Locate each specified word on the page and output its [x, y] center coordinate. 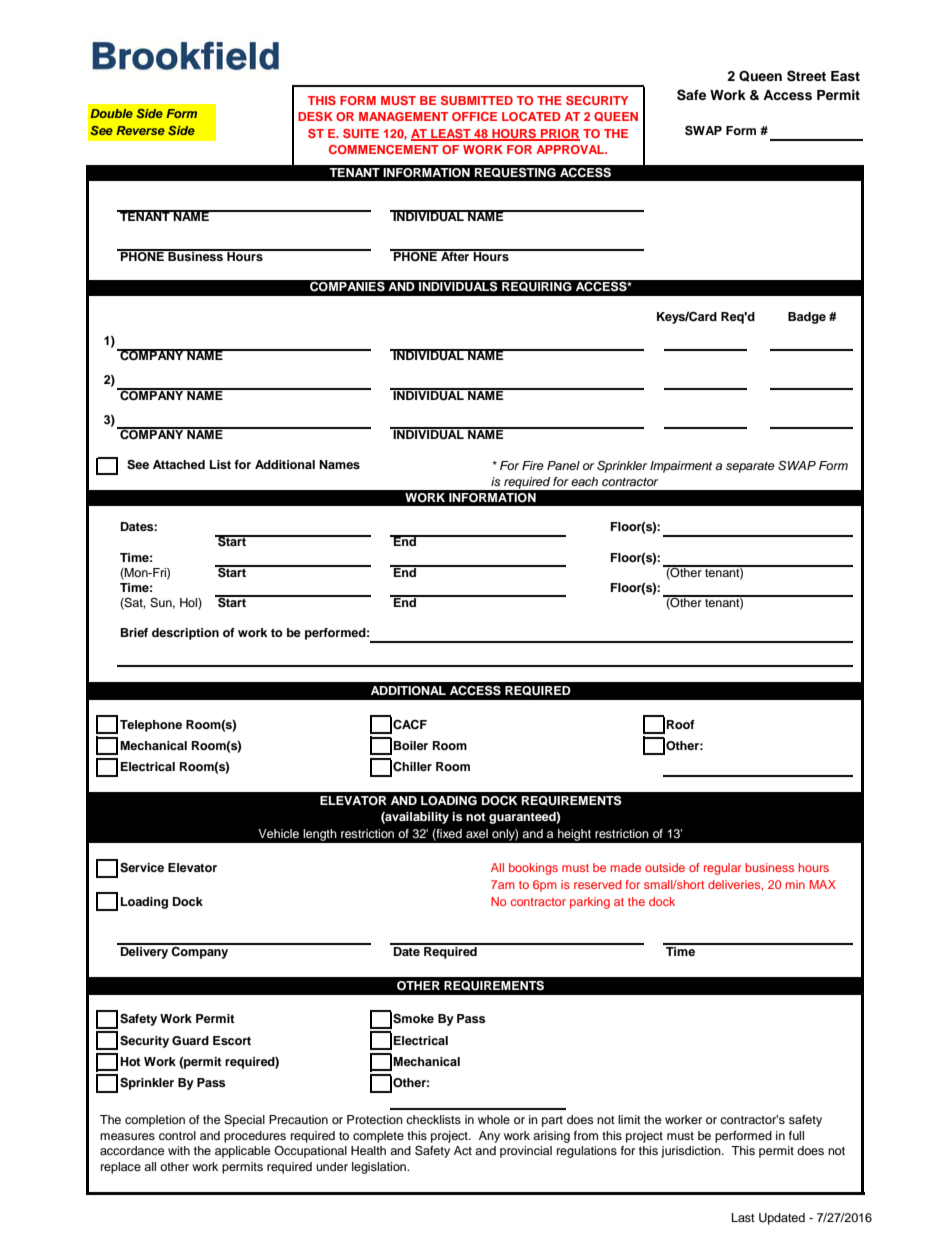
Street [806, 76]
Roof [681, 724]
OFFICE [474, 116]
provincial [526, 1152]
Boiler [411, 745]
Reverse [140, 130]
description [185, 634]
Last [743, 1217]
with [179, 1150]
